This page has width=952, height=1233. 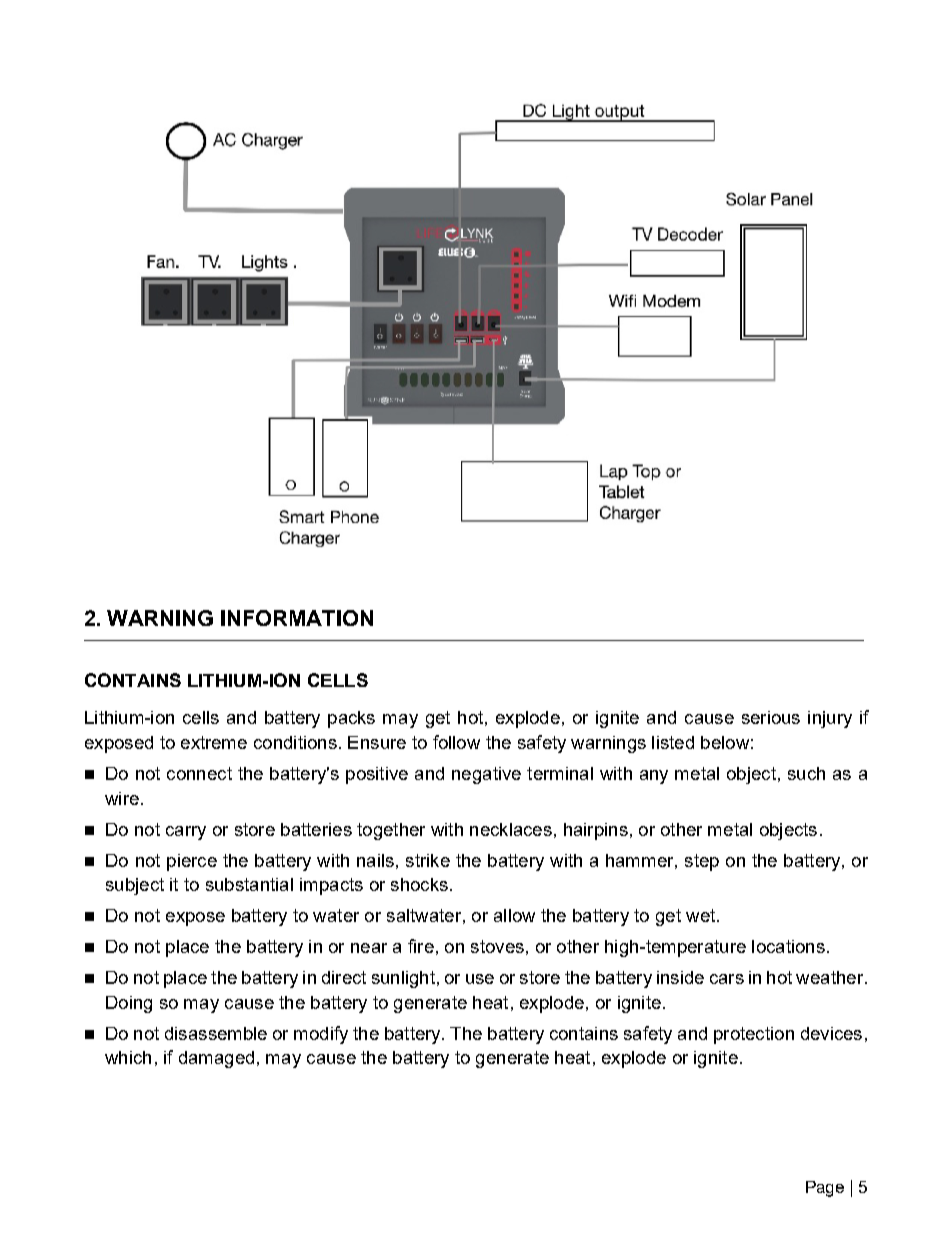 I want to click on connect, so click(x=199, y=773).
